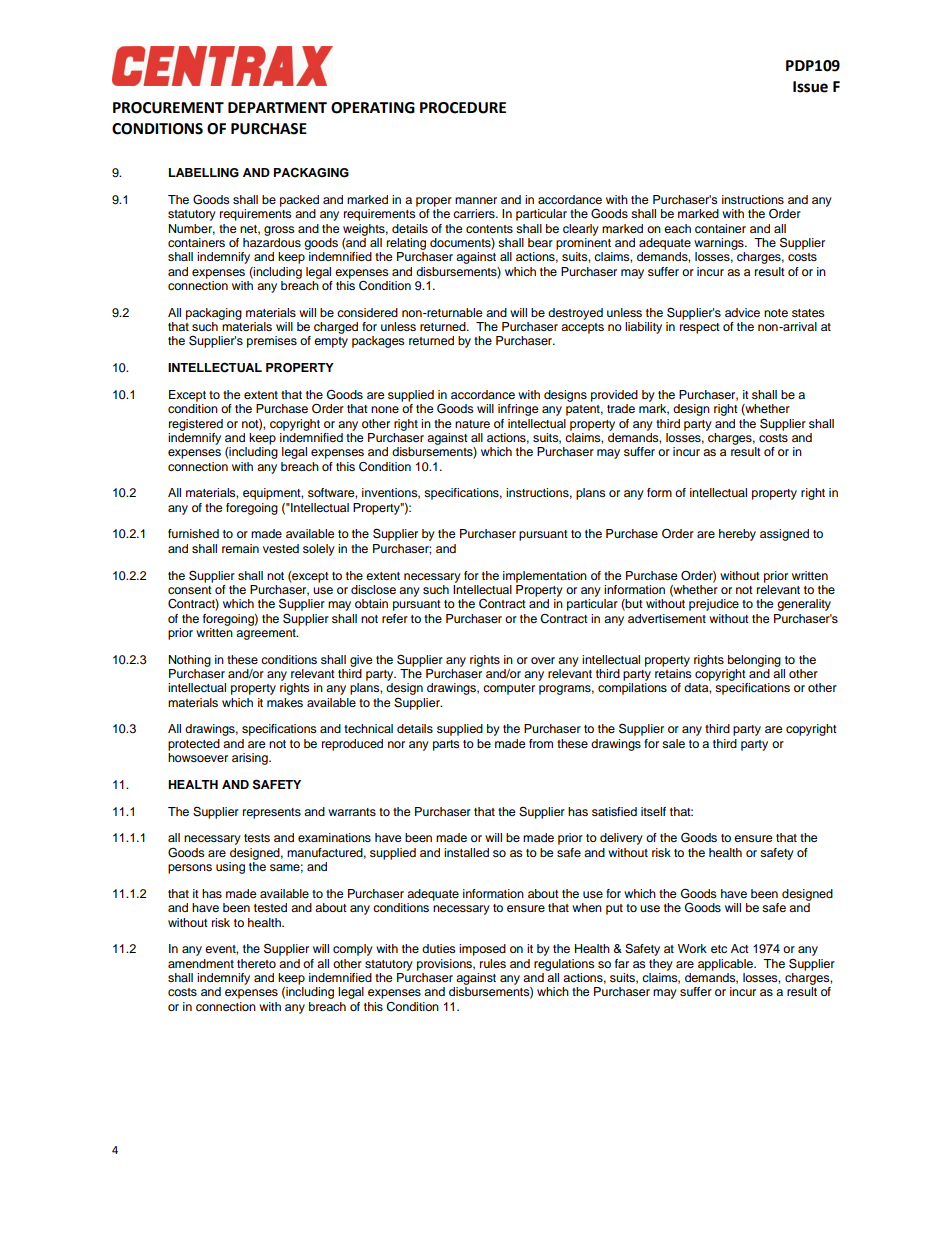  Describe the element at coordinates (463, 108) in the screenshot. I see `PROCEDURE` at that location.
